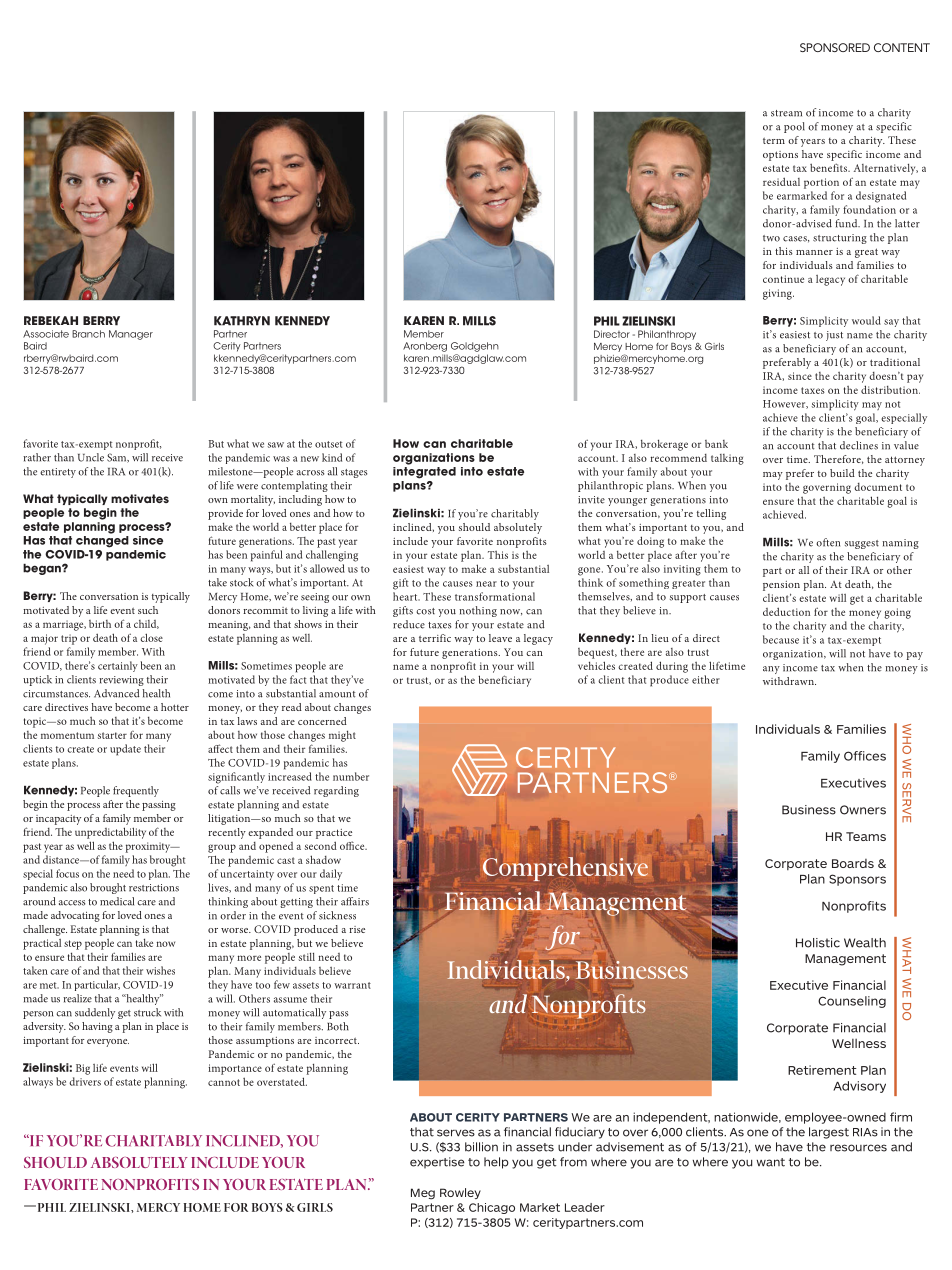 Image resolution: width=952 pixels, height=1270 pixels. I want to click on Manager, so click(131, 335).
